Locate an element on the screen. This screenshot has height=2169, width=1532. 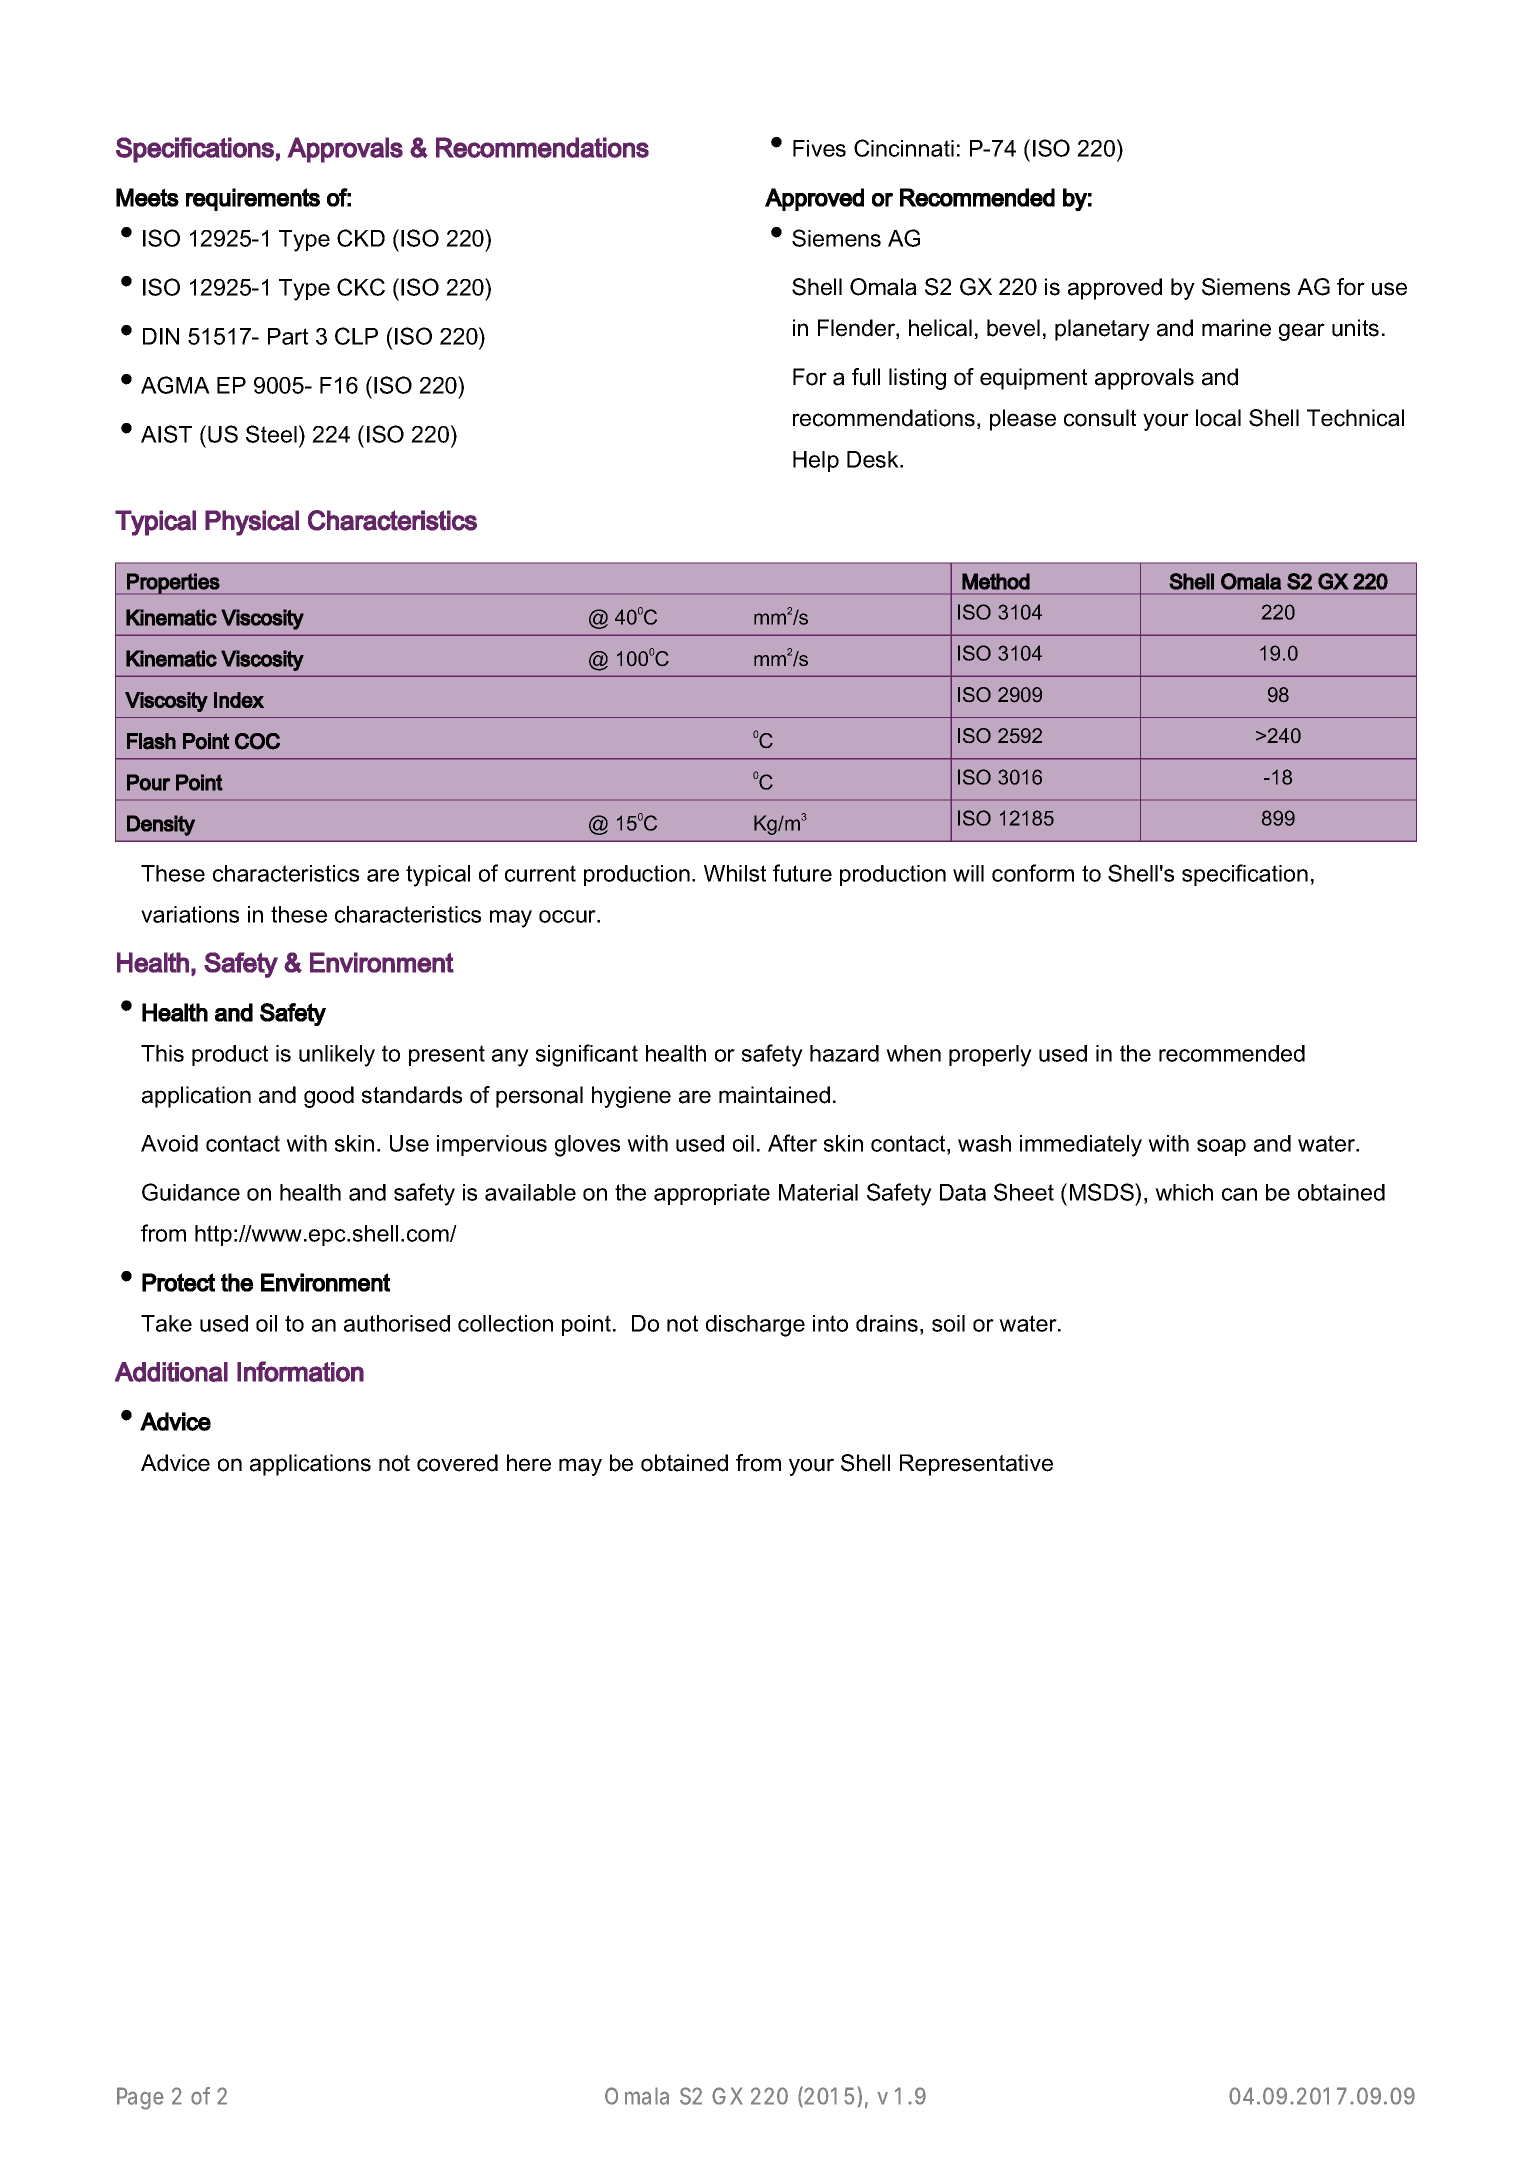
requirements is located at coordinates (253, 199).
